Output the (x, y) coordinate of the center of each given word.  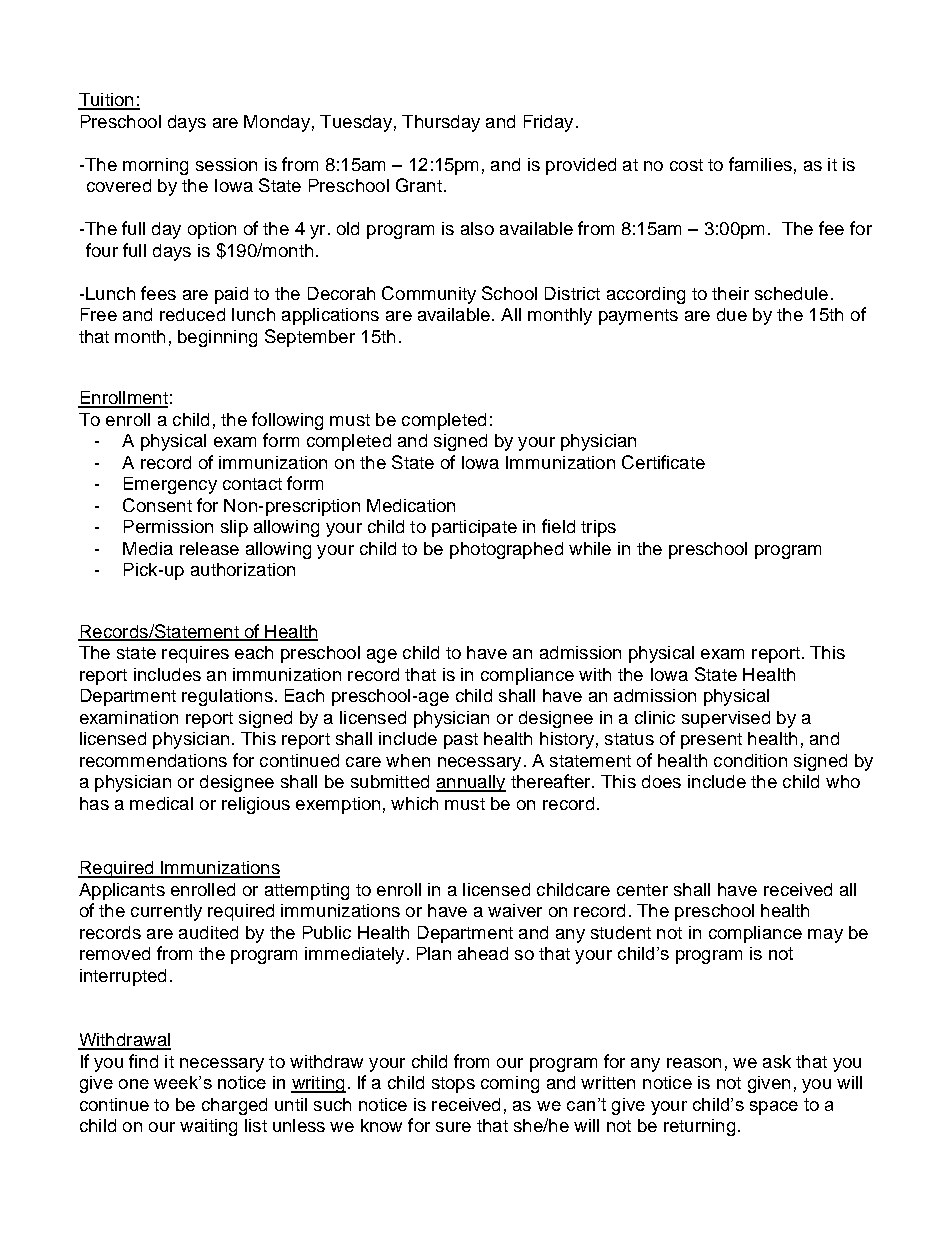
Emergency (170, 485)
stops (453, 1085)
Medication (411, 505)
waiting (208, 1127)
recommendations (153, 760)
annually (471, 783)
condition (750, 760)
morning (155, 166)
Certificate (663, 462)
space (774, 1108)
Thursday (441, 123)
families (760, 164)
